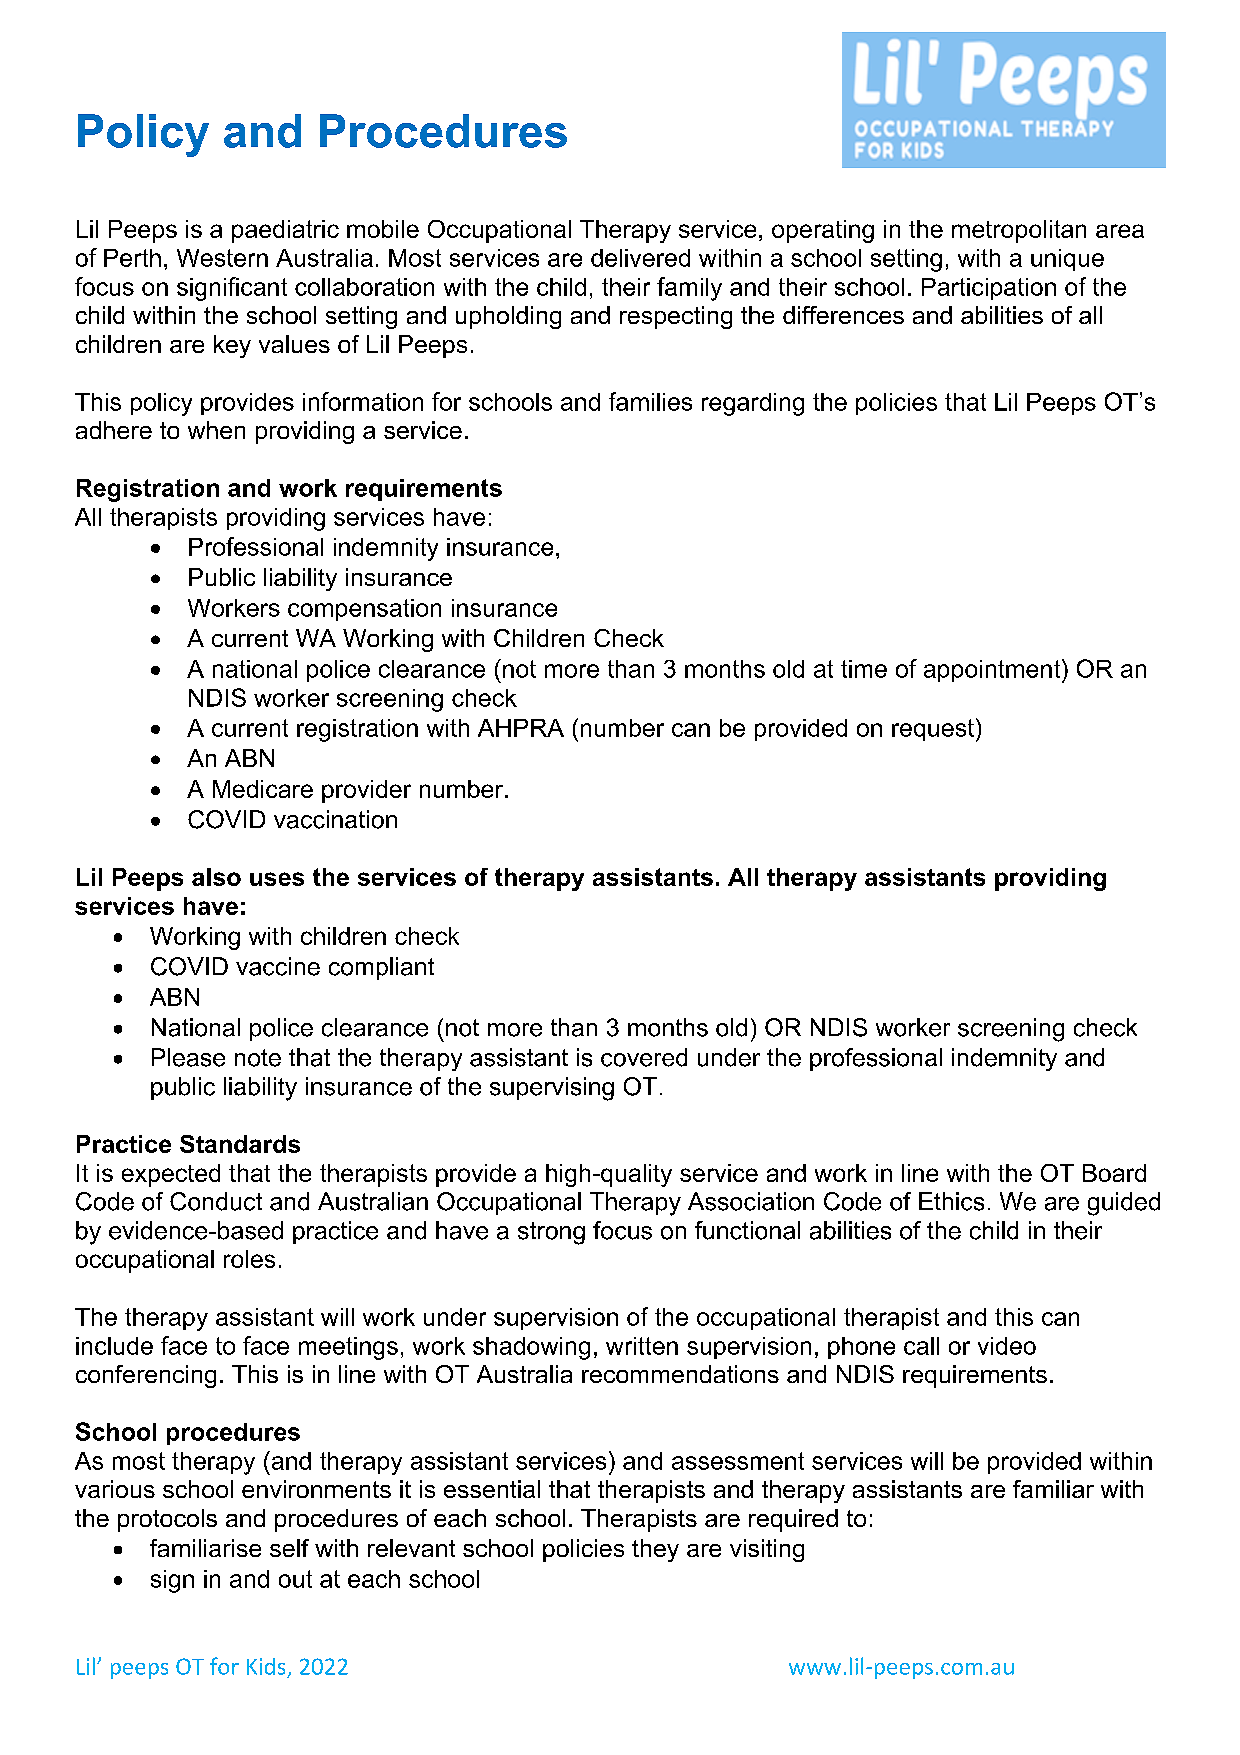 This document has width=1240, height=1755. Describe the element at coordinates (266, 1666) in the document. I see `Kids` at that location.
